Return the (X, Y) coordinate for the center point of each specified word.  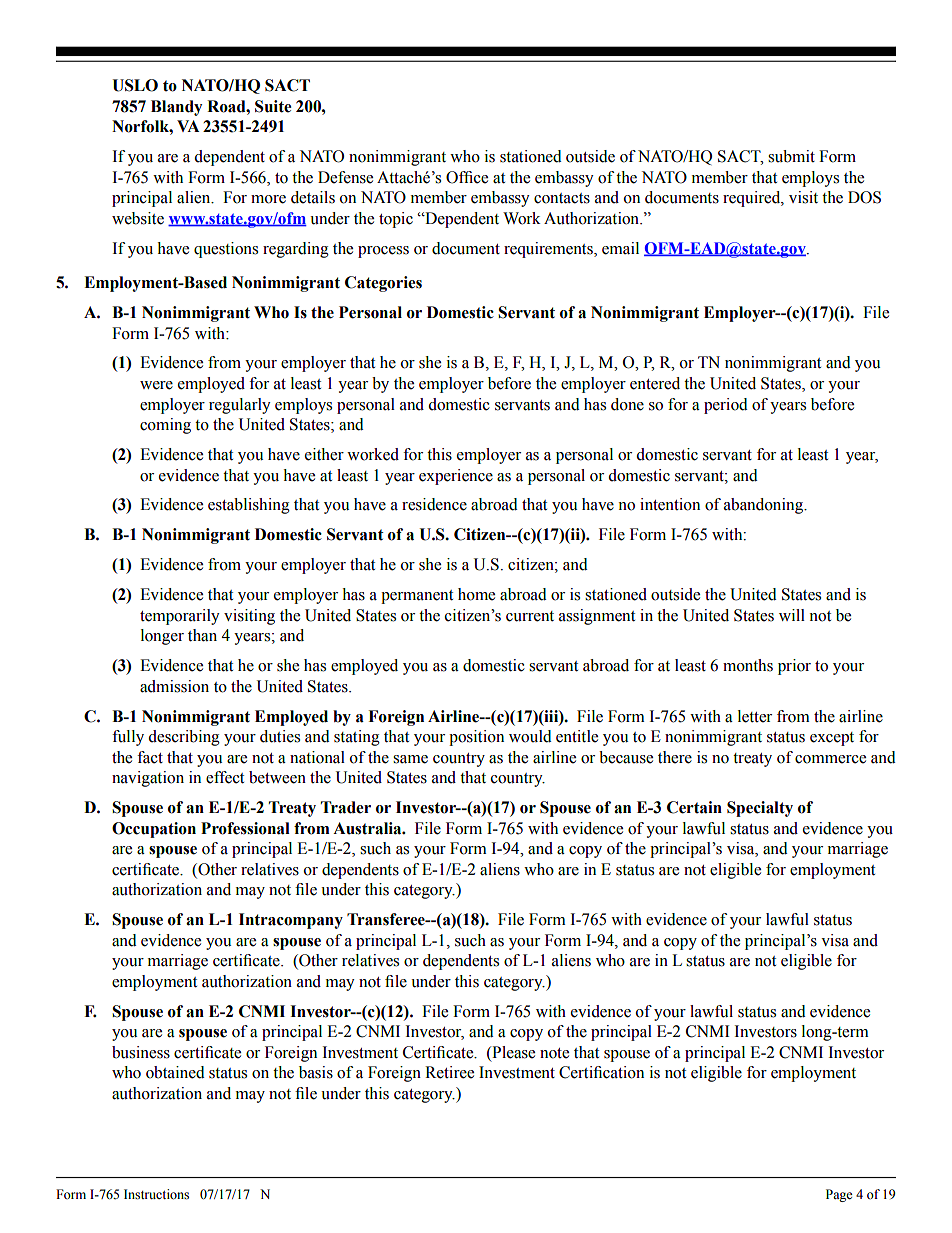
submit (791, 156)
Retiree (449, 1072)
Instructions (156, 1194)
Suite (273, 106)
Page (839, 1195)
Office (467, 177)
